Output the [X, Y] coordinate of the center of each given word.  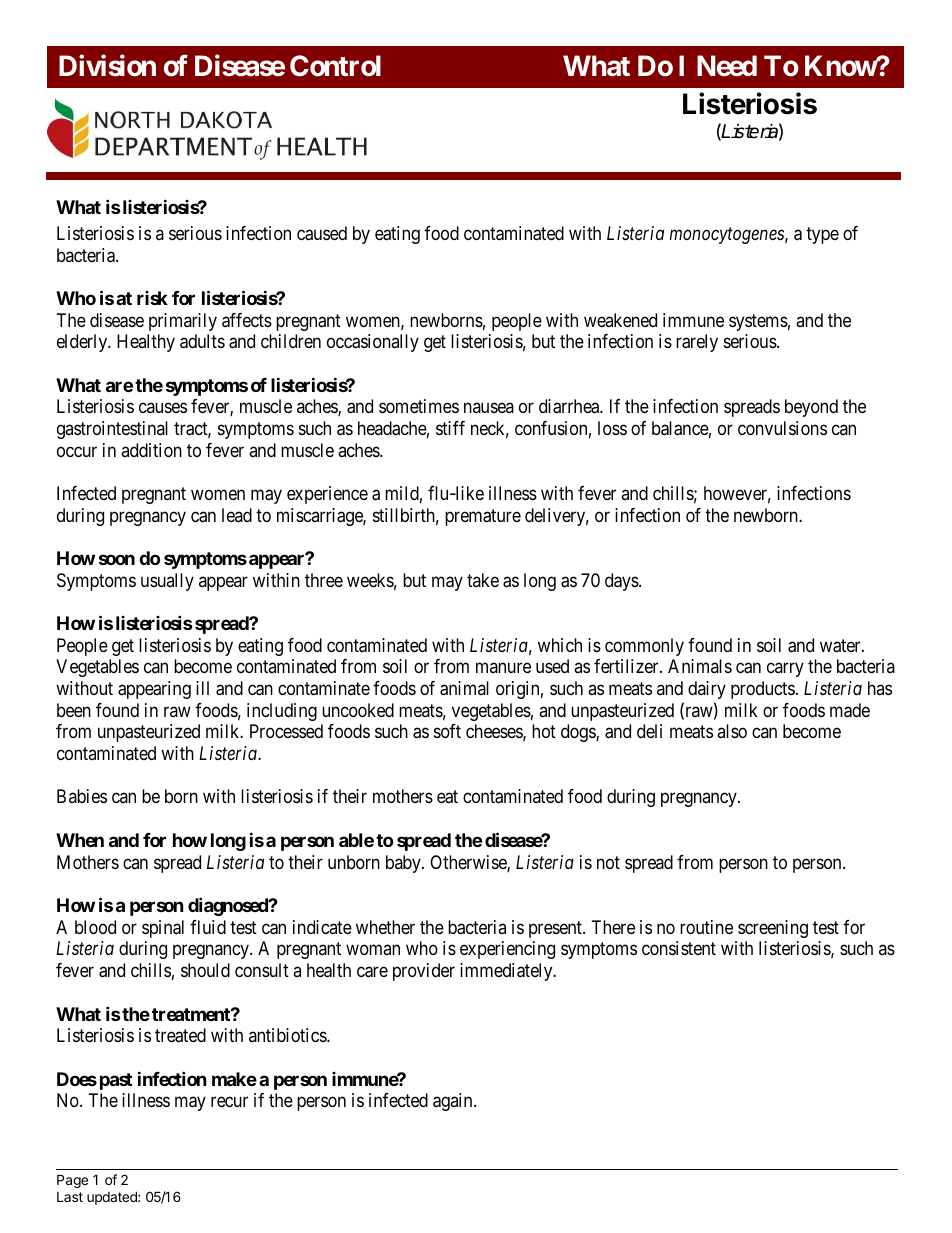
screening [773, 929]
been [74, 710]
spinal [163, 929]
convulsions [782, 428]
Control [335, 66]
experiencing [507, 950]
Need [727, 66]
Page [72, 1181]
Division [107, 65]
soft [447, 731]
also [732, 731]
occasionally [373, 343]
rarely [697, 343]
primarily [183, 322]
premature [483, 517]
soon [117, 560]
